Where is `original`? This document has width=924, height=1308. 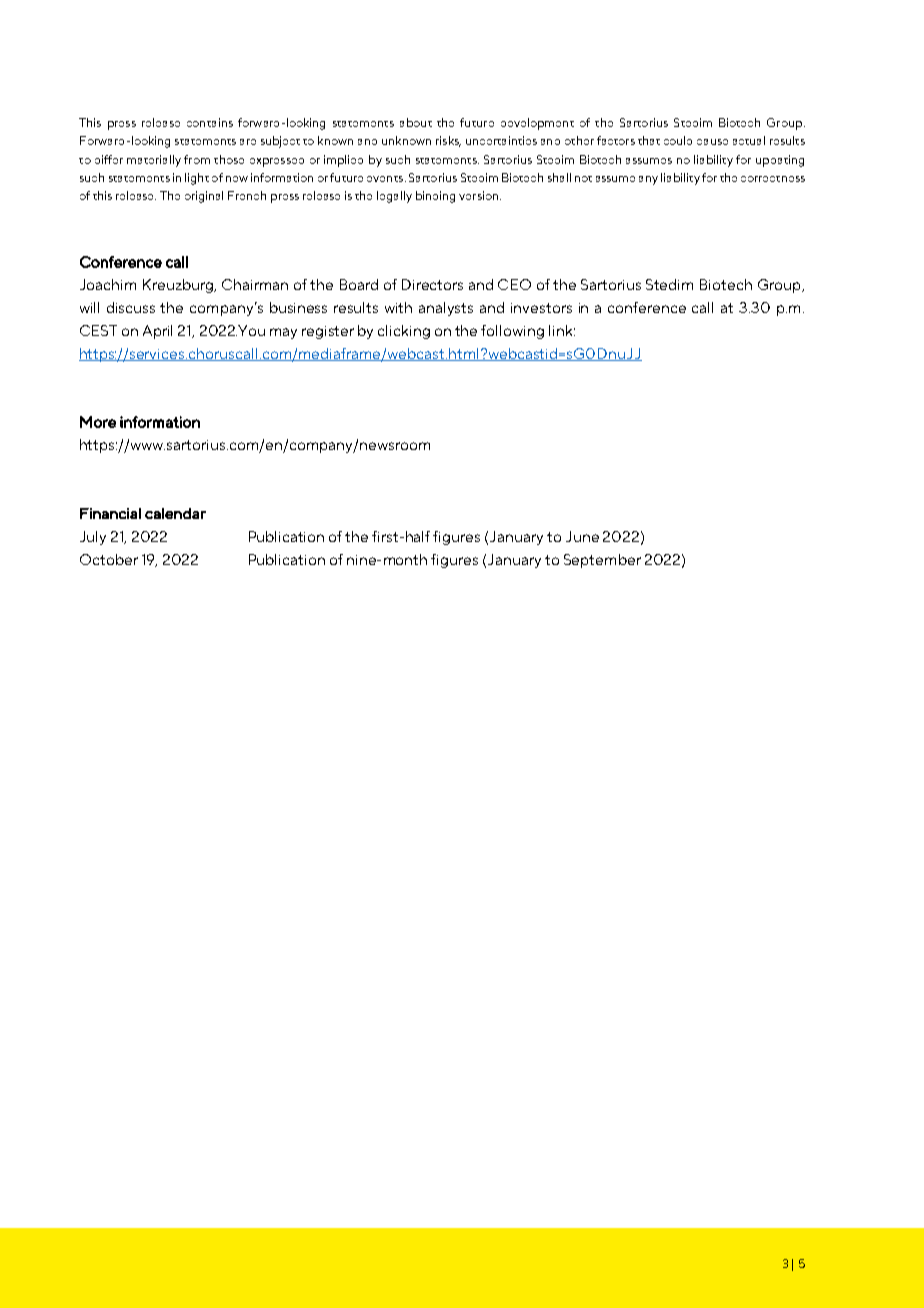 original is located at coordinates (204, 197).
